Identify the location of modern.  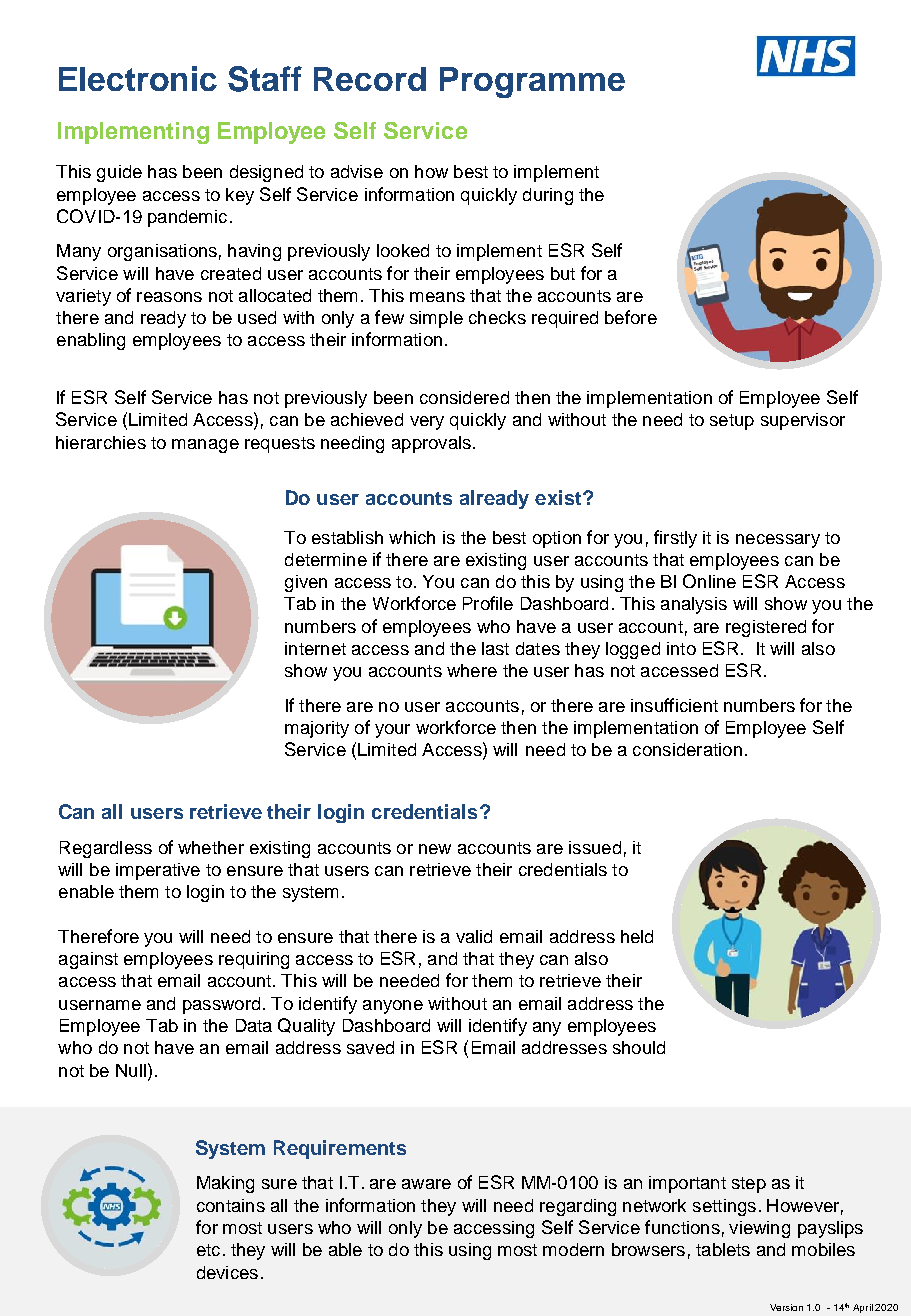
(573, 1249).
